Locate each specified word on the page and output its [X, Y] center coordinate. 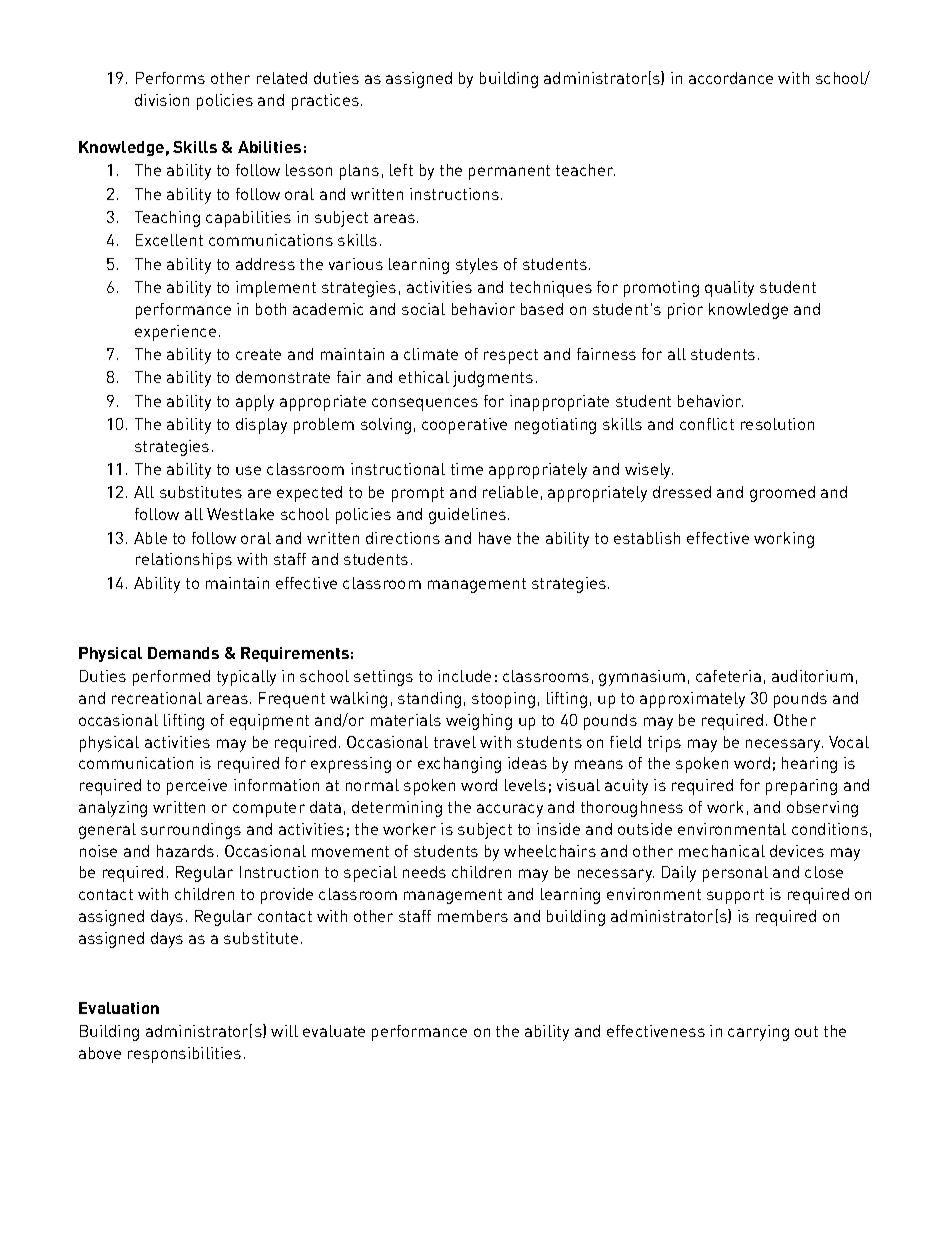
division [162, 100]
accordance [731, 78]
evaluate [334, 1031]
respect [511, 356]
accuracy [510, 810]
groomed [782, 494]
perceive [197, 787]
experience [175, 333]
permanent [509, 172]
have [495, 538]
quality [729, 289]
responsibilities [184, 1055]
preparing [801, 787]
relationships [184, 561]
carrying [758, 1033]
